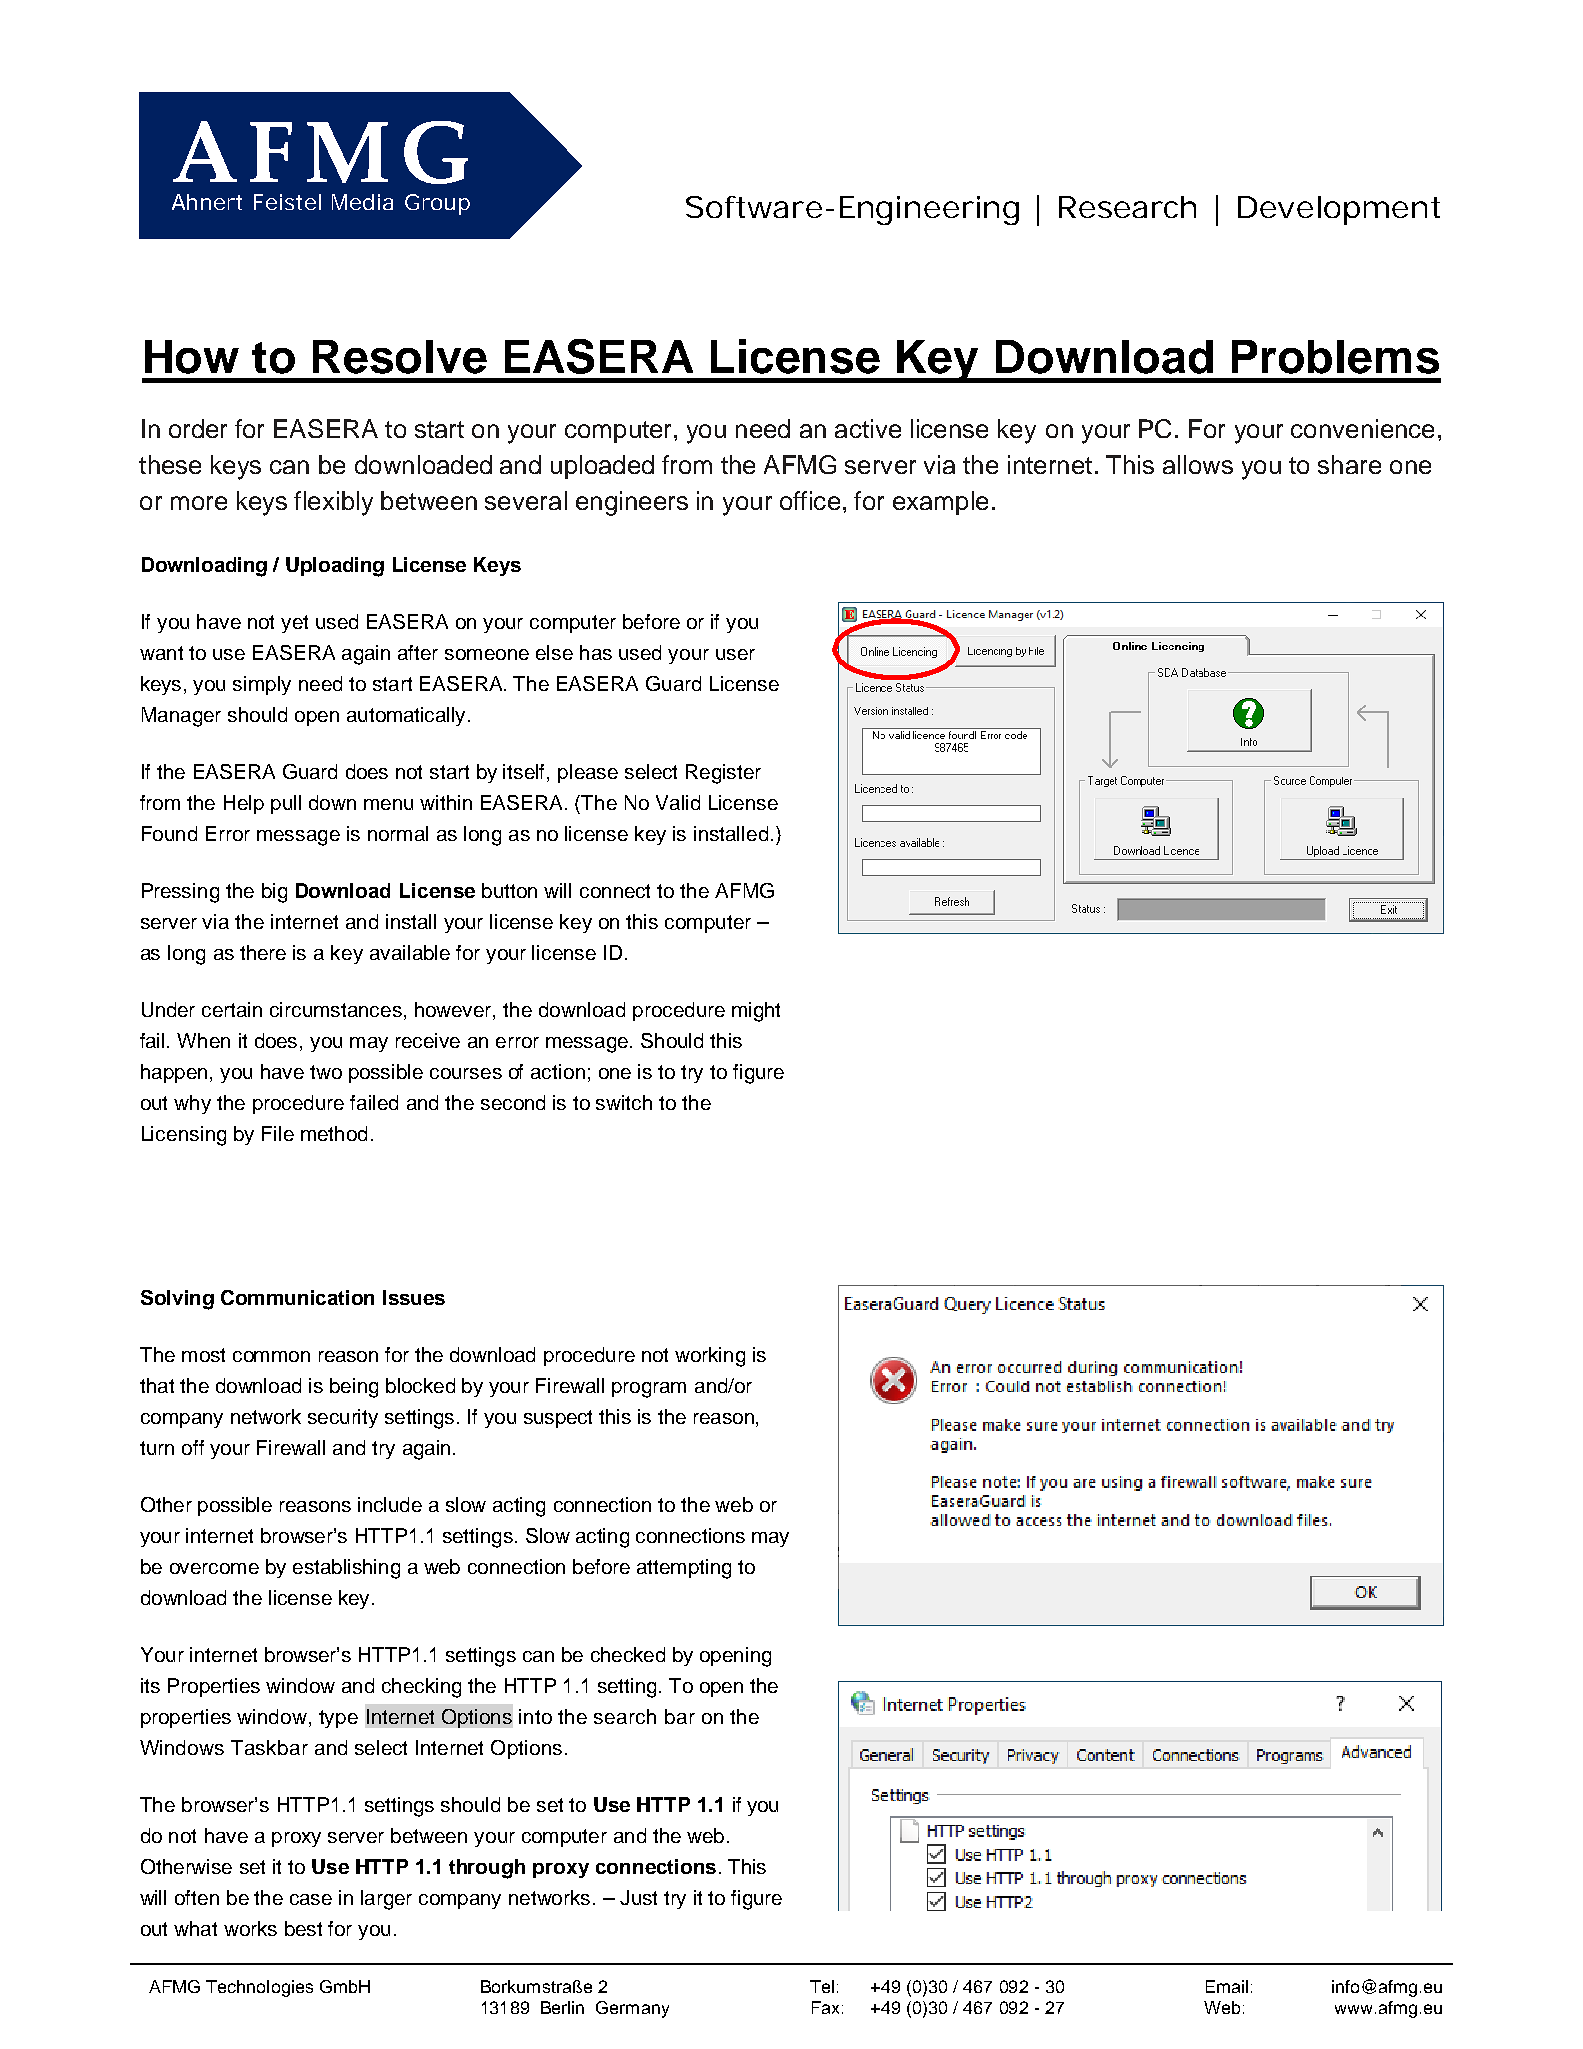  What do you see at coordinates (649, 1390) in the image?
I see `program` at bounding box center [649, 1390].
